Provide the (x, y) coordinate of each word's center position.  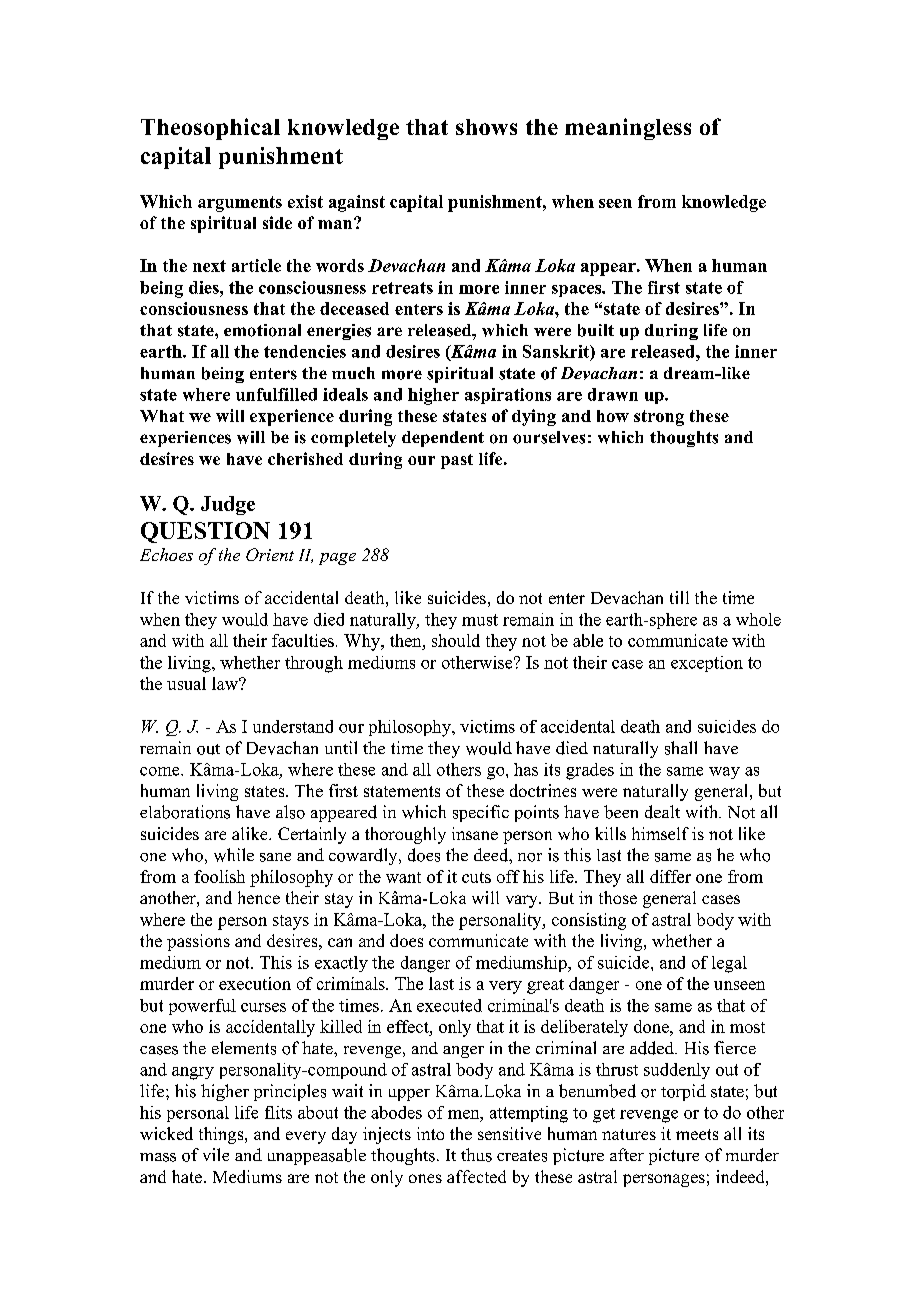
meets (697, 1134)
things (222, 1135)
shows (486, 127)
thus (476, 1155)
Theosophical (210, 129)
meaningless (628, 129)
